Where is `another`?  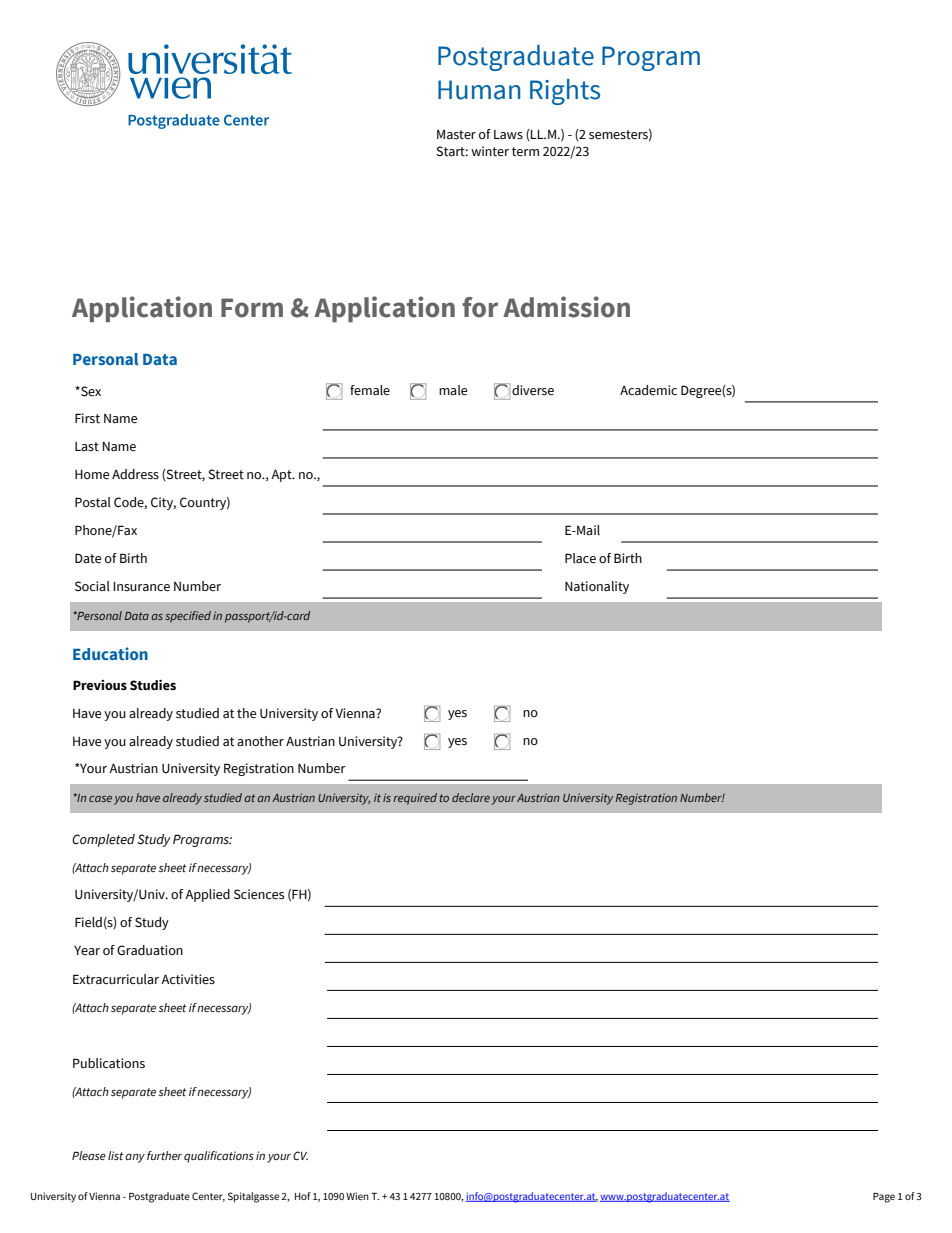
another is located at coordinates (260, 741).
